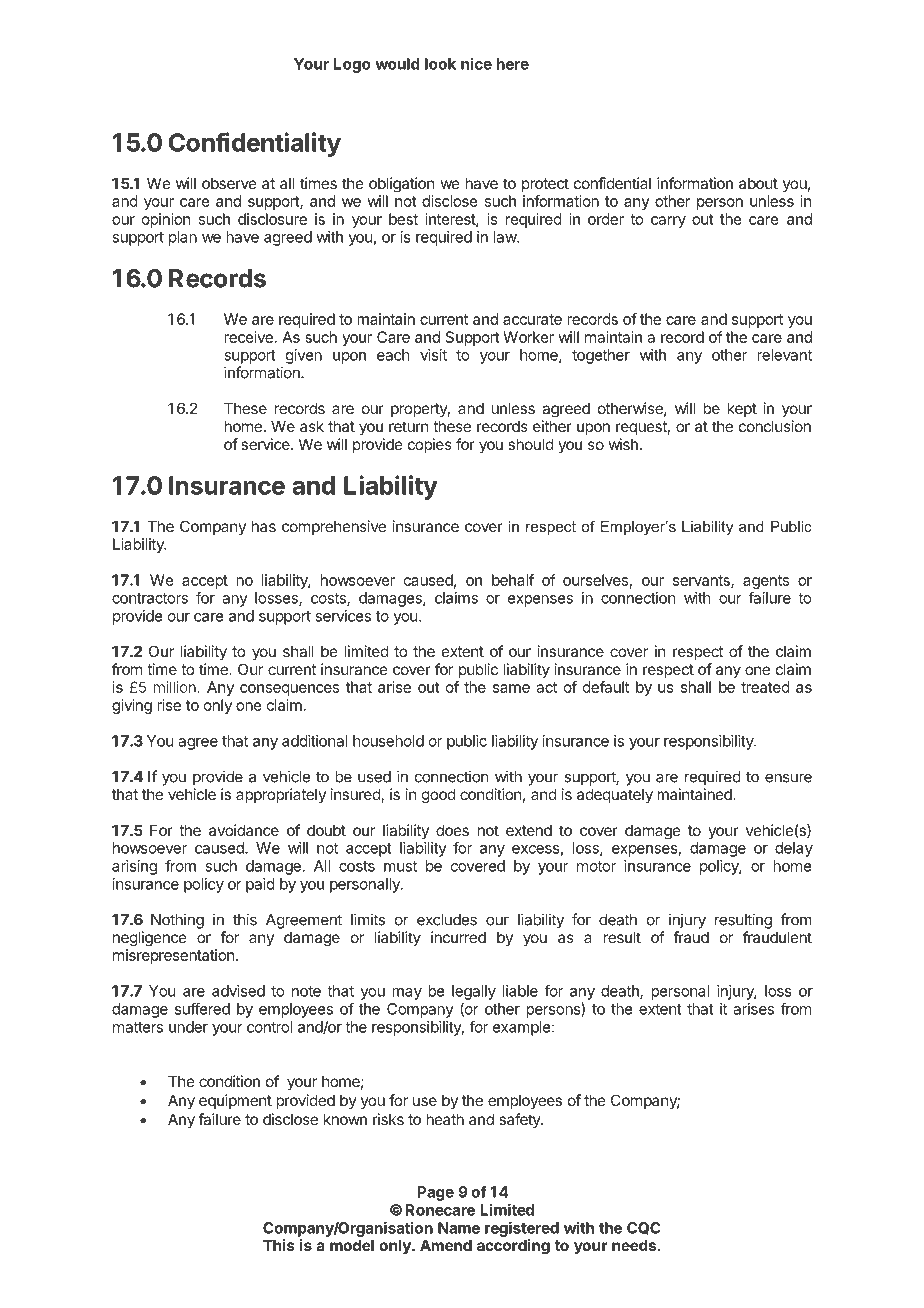 The image size is (924, 1308). What do you see at coordinates (476, 63) in the screenshot?
I see `nice` at bounding box center [476, 63].
